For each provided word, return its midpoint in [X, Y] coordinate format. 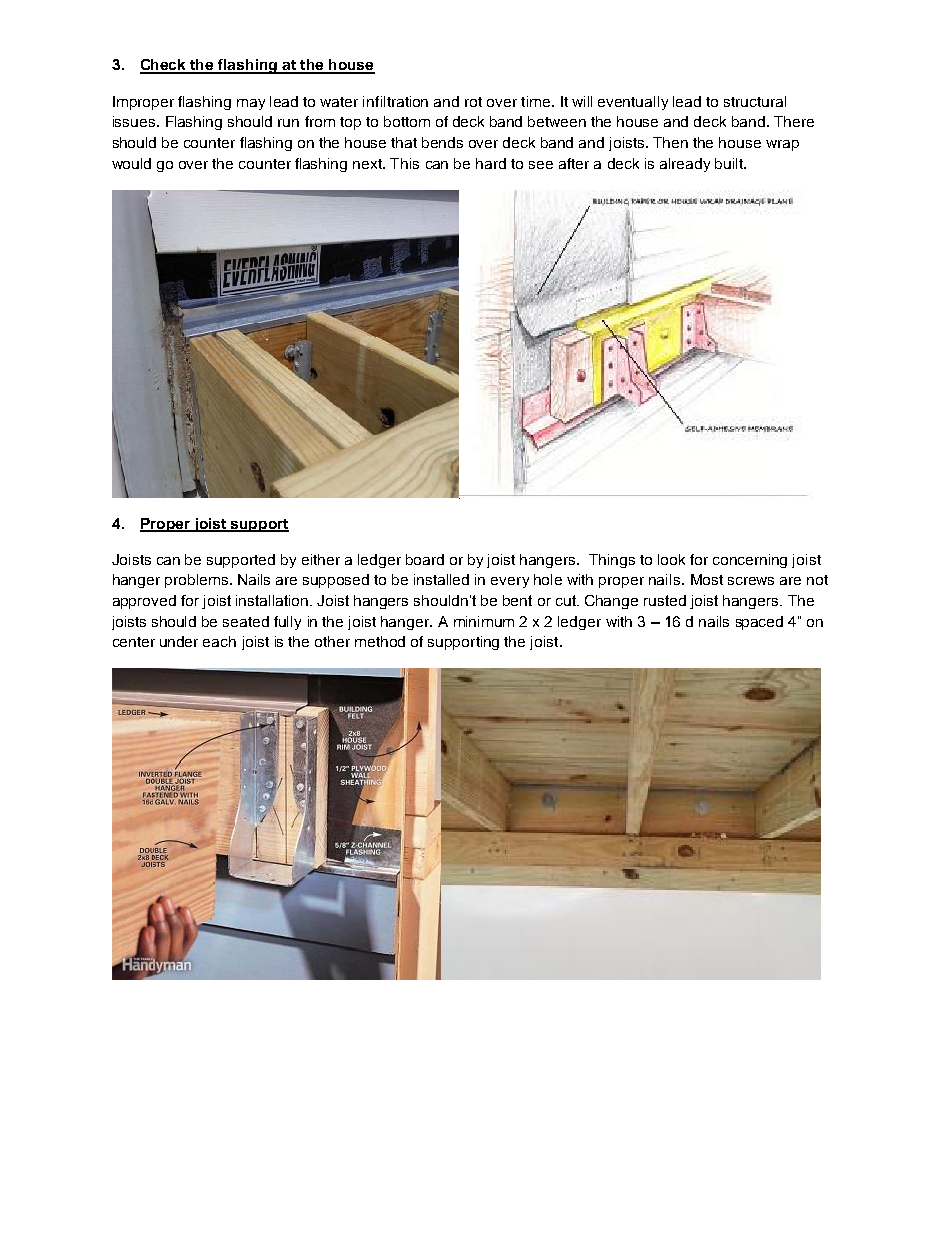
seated [246, 621]
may [251, 104]
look [671, 559]
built [730, 163]
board [425, 559]
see [541, 165]
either [321, 559]
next [368, 164]
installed [441, 579]
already [685, 165]
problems [198, 581]
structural [755, 101]
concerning [750, 561]
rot [473, 102]
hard [491, 163]
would [131, 163]
